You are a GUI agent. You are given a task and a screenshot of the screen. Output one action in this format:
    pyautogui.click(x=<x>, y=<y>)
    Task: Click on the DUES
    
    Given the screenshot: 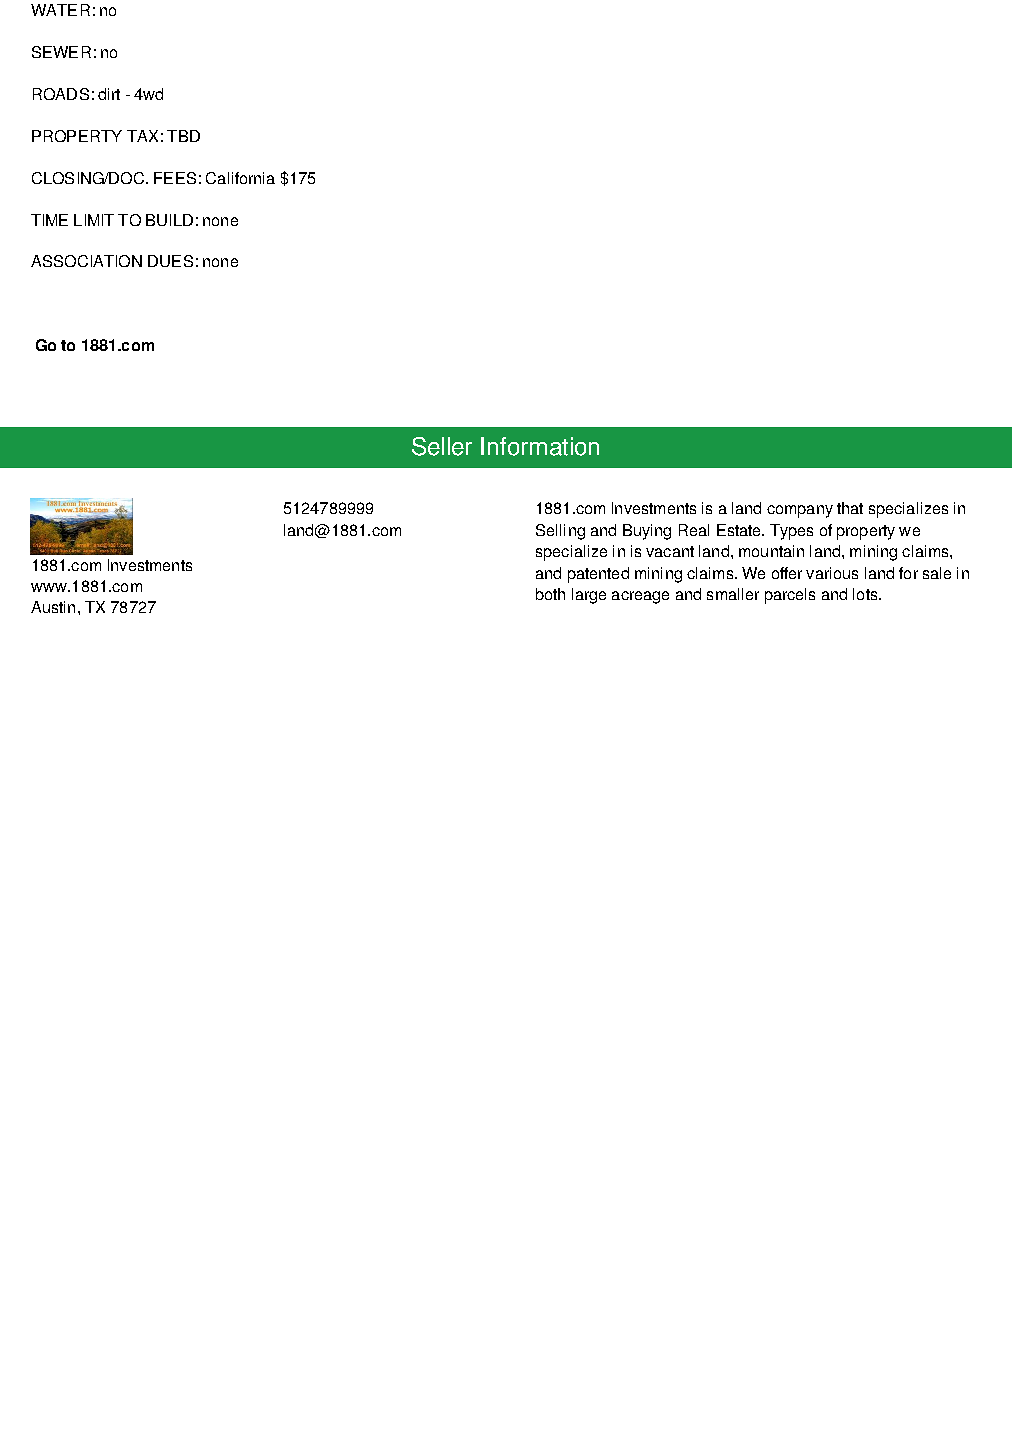 What is the action you would take?
    pyautogui.click(x=170, y=261)
